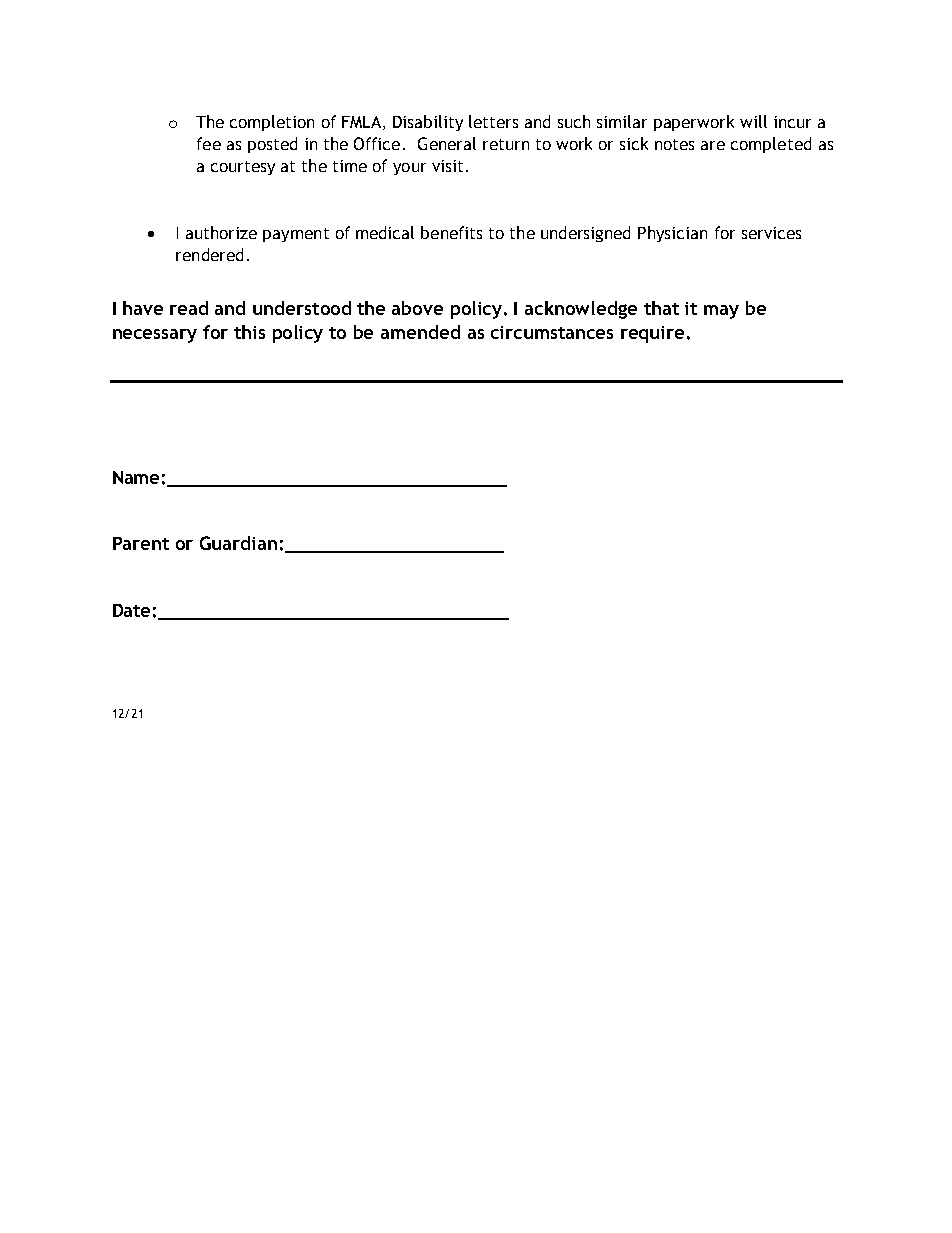 The width and height of the document is (952, 1233). What do you see at coordinates (209, 143) in the document?
I see `fee` at bounding box center [209, 143].
